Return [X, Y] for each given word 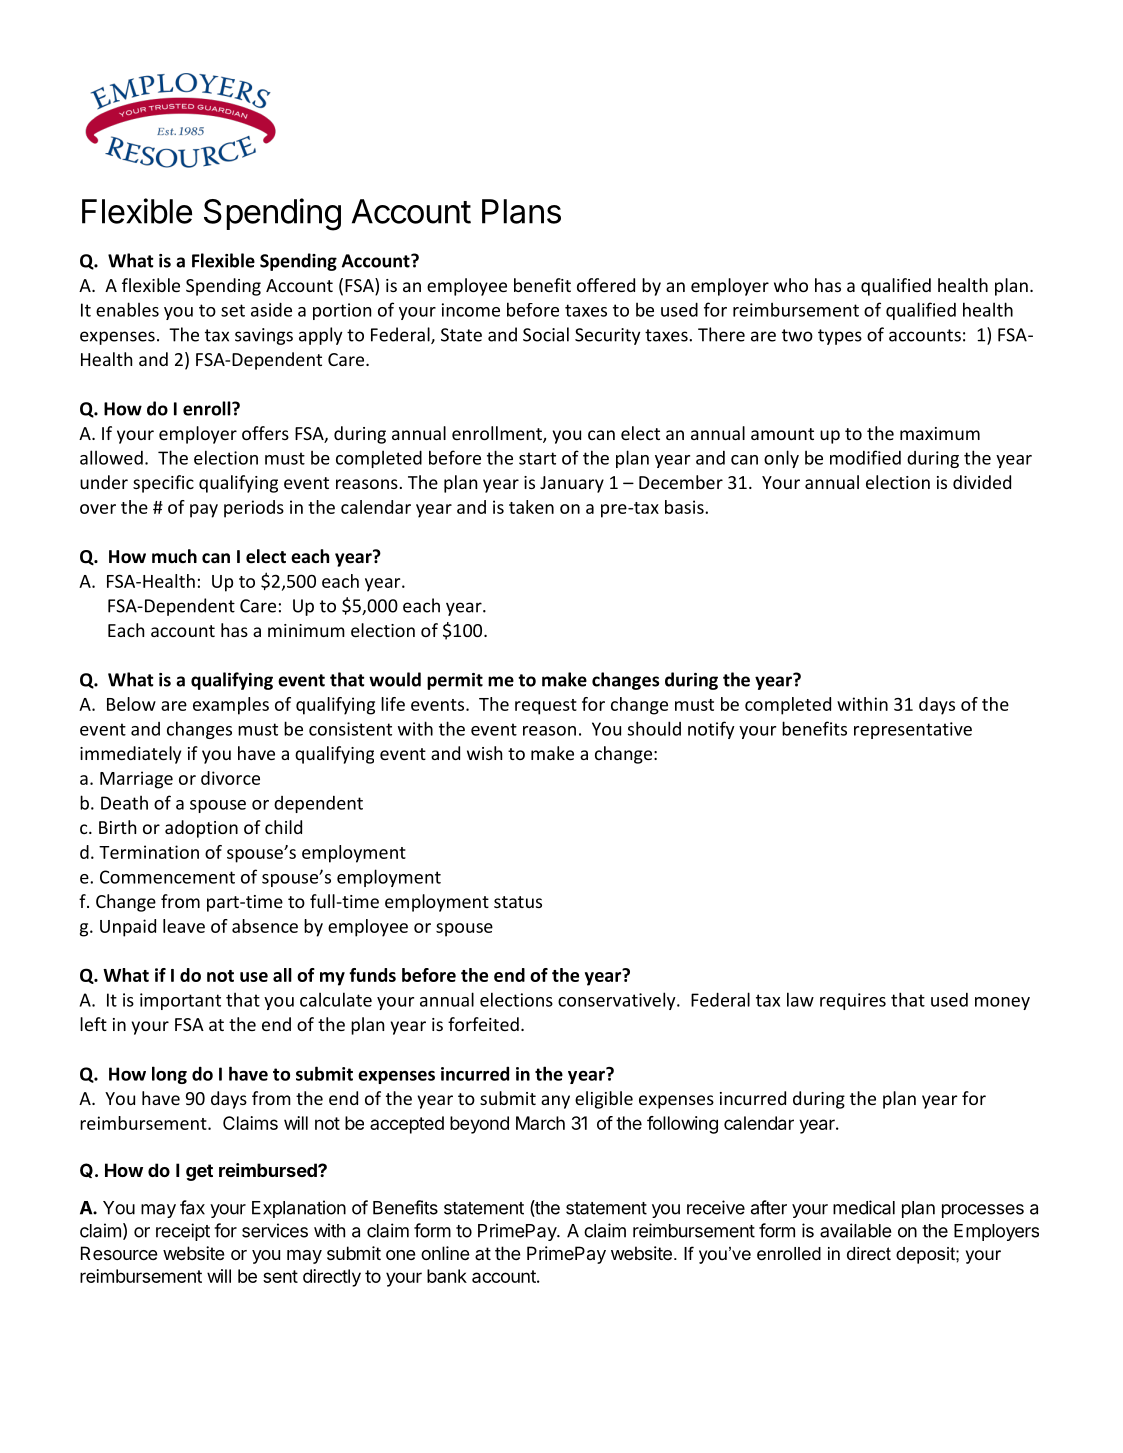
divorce [230, 778]
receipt [183, 1232]
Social [546, 334]
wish [484, 753]
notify [711, 730]
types [840, 337]
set [233, 310]
